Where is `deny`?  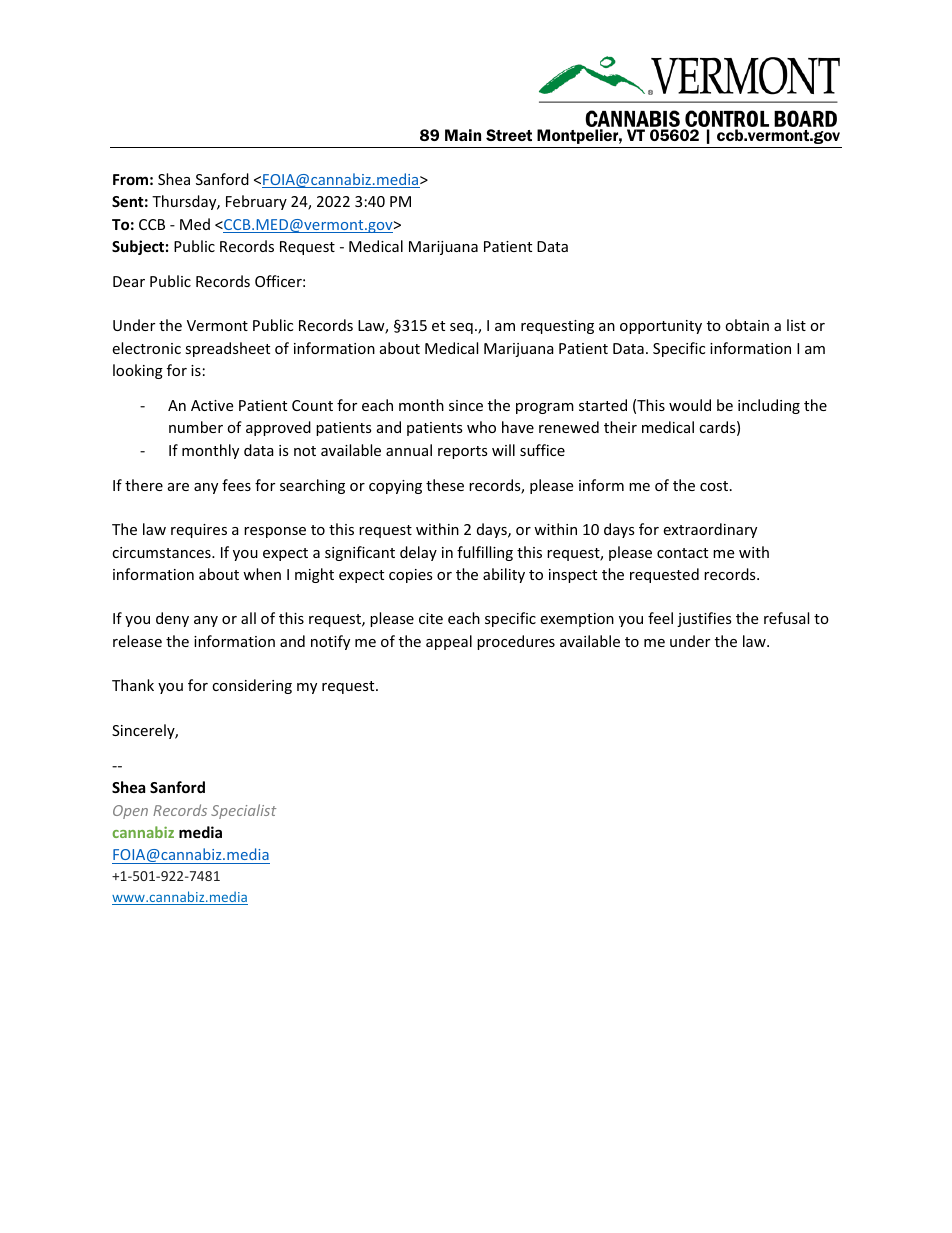
deny is located at coordinates (172, 619).
